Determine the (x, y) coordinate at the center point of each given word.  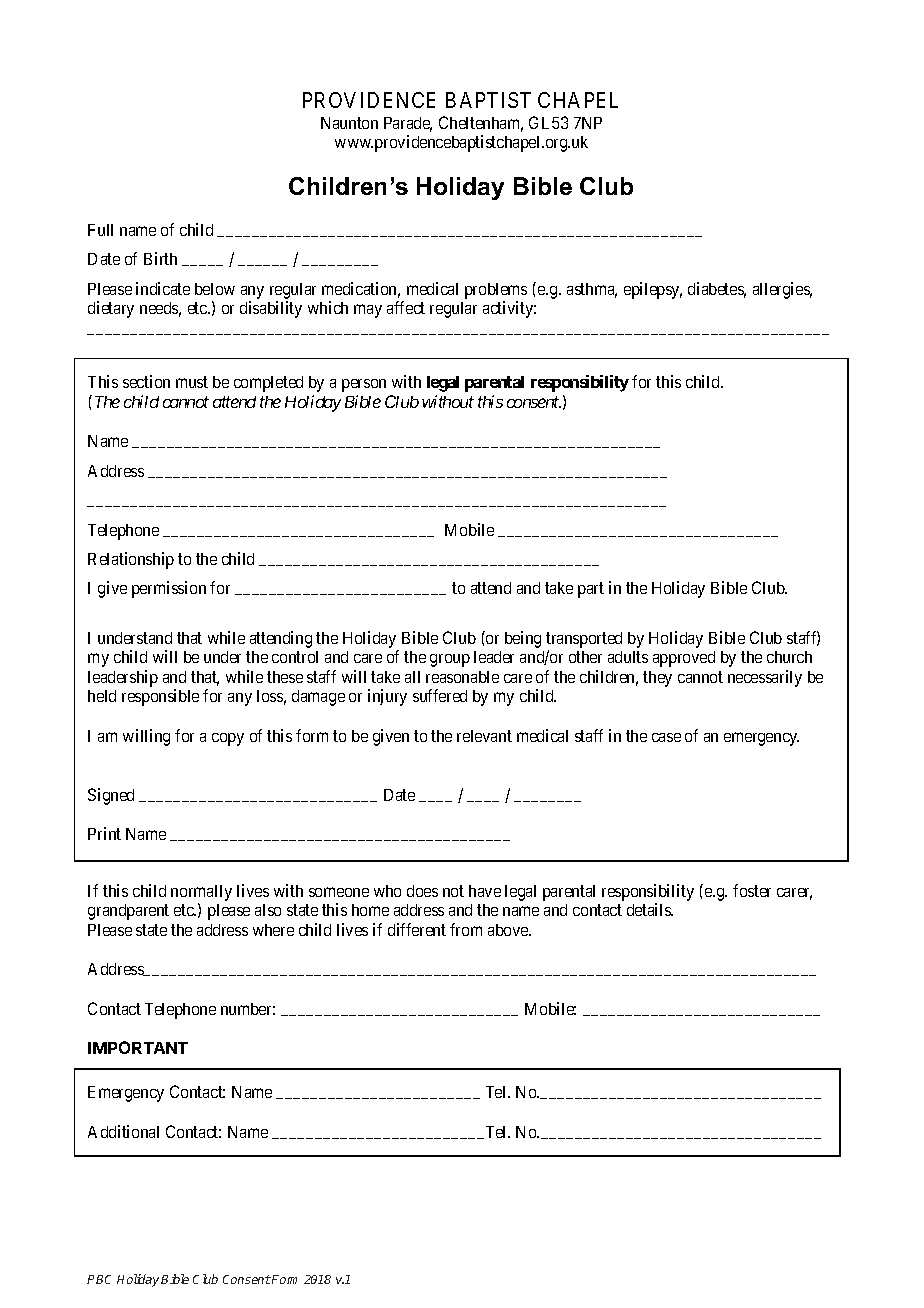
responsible (160, 697)
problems (496, 291)
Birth (160, 258)
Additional (123, 1131)
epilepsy (653, 290)
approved (684, 659)
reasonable (462, 677)
